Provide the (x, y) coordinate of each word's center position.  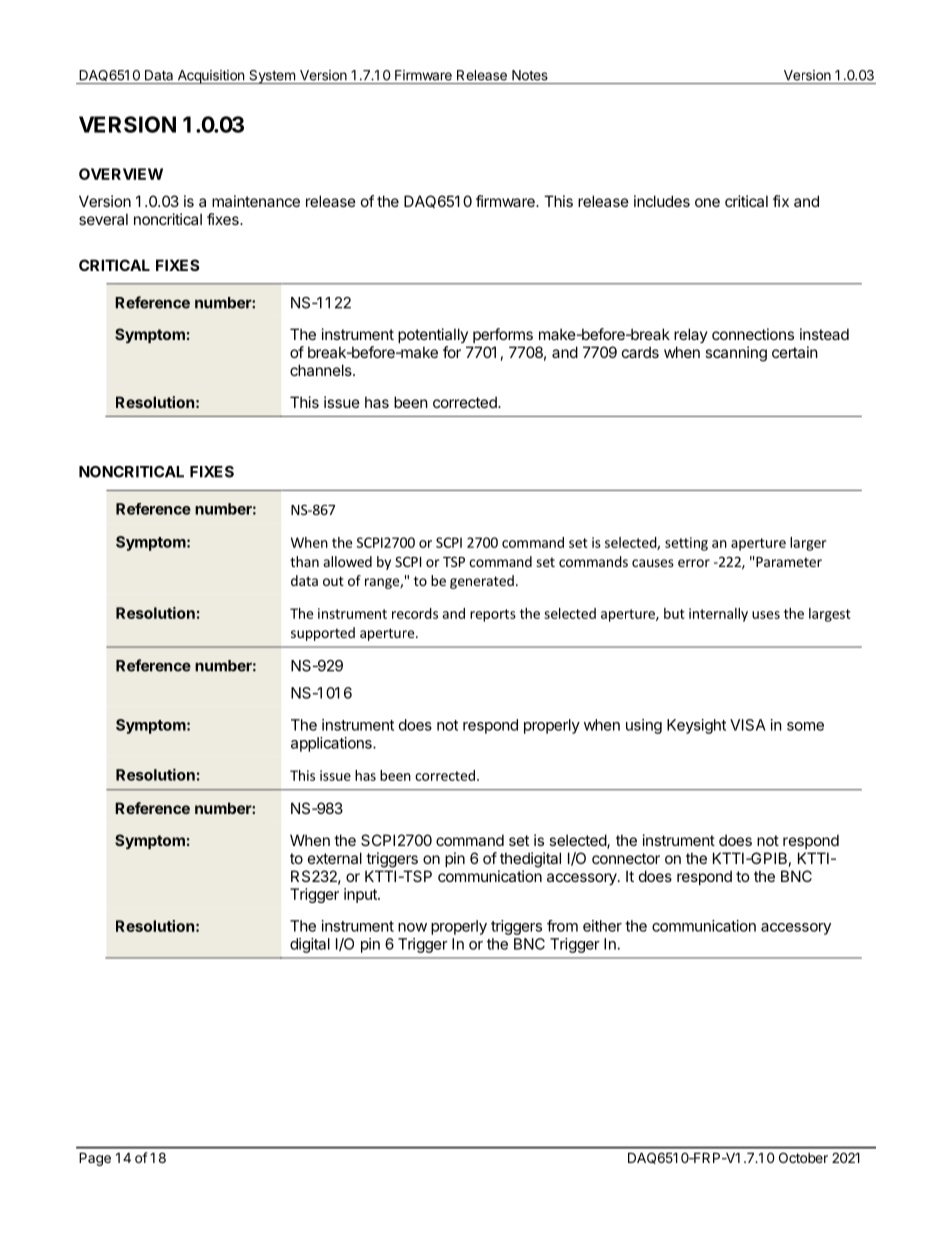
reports (493, 615)
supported (323, 634)
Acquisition (210, 77)
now (412, 927)
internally (718, 615)
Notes (530, 75)
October (803, 1157)
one (707, 202)
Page (95, 1159)
